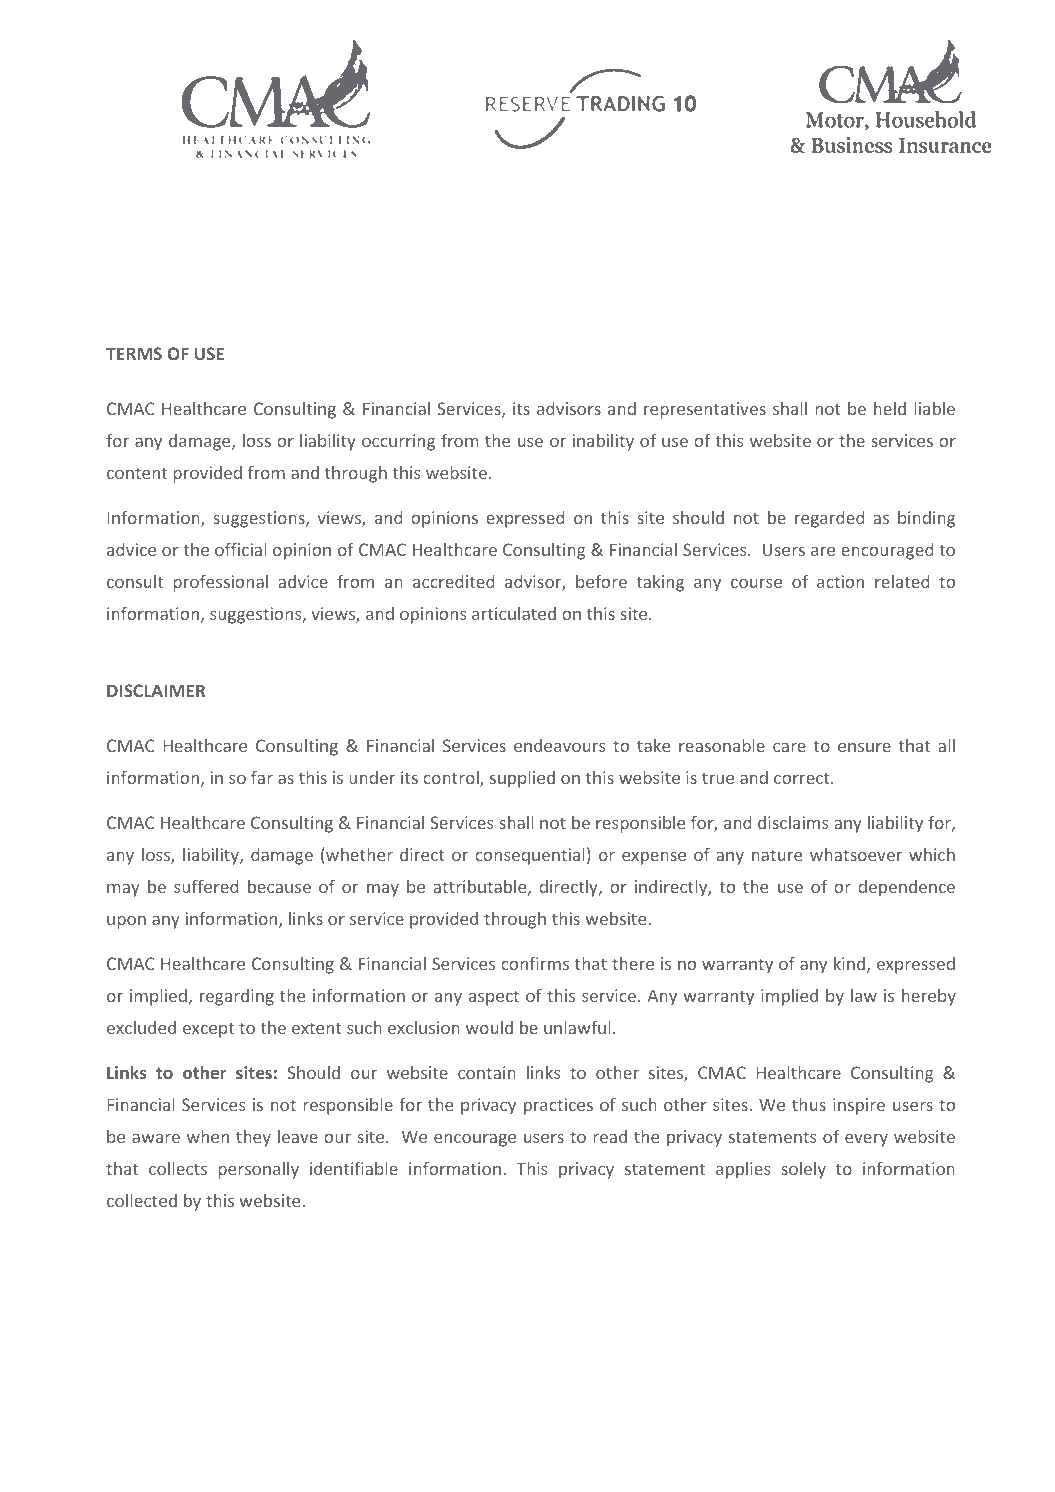 This screenshot has height=1492, width=1055. What do you see at coordinates (890, 408) in the screenshot?
I see `held` at bounding box center [890, 408].
